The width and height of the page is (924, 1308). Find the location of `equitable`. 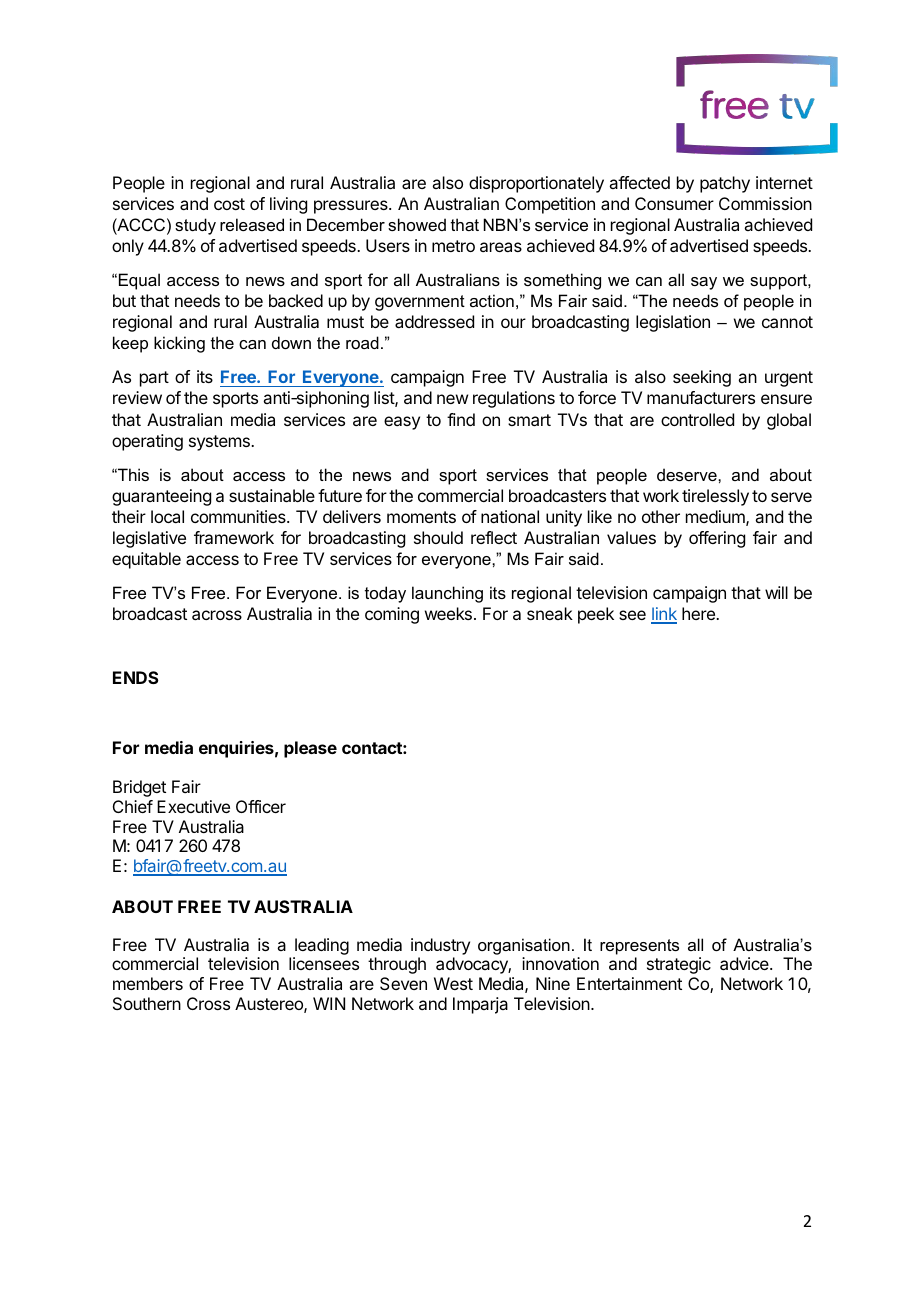

equitable is located at coordinates (146, 560).
